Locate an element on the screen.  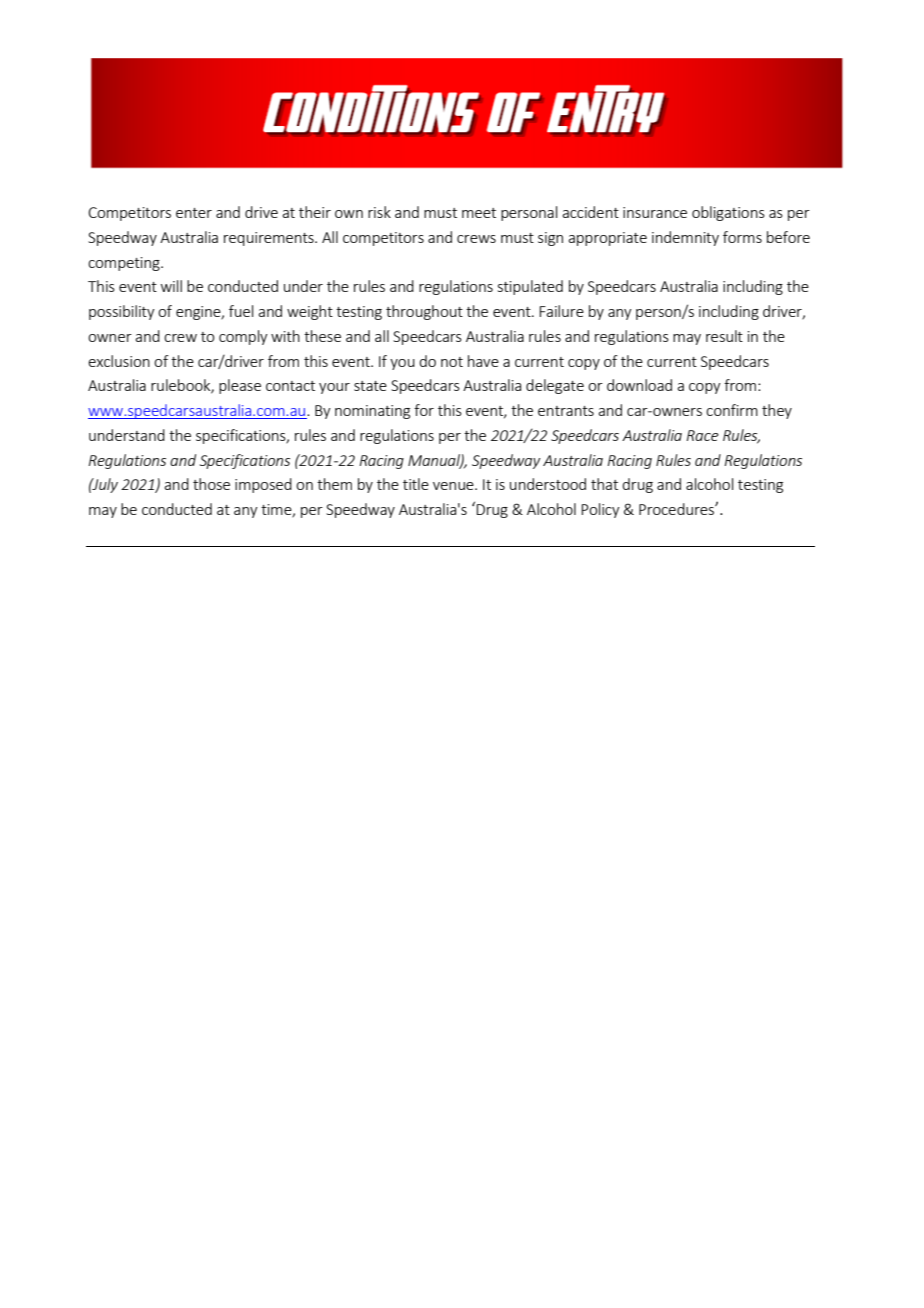
result is located at coordinates (724, 336).
